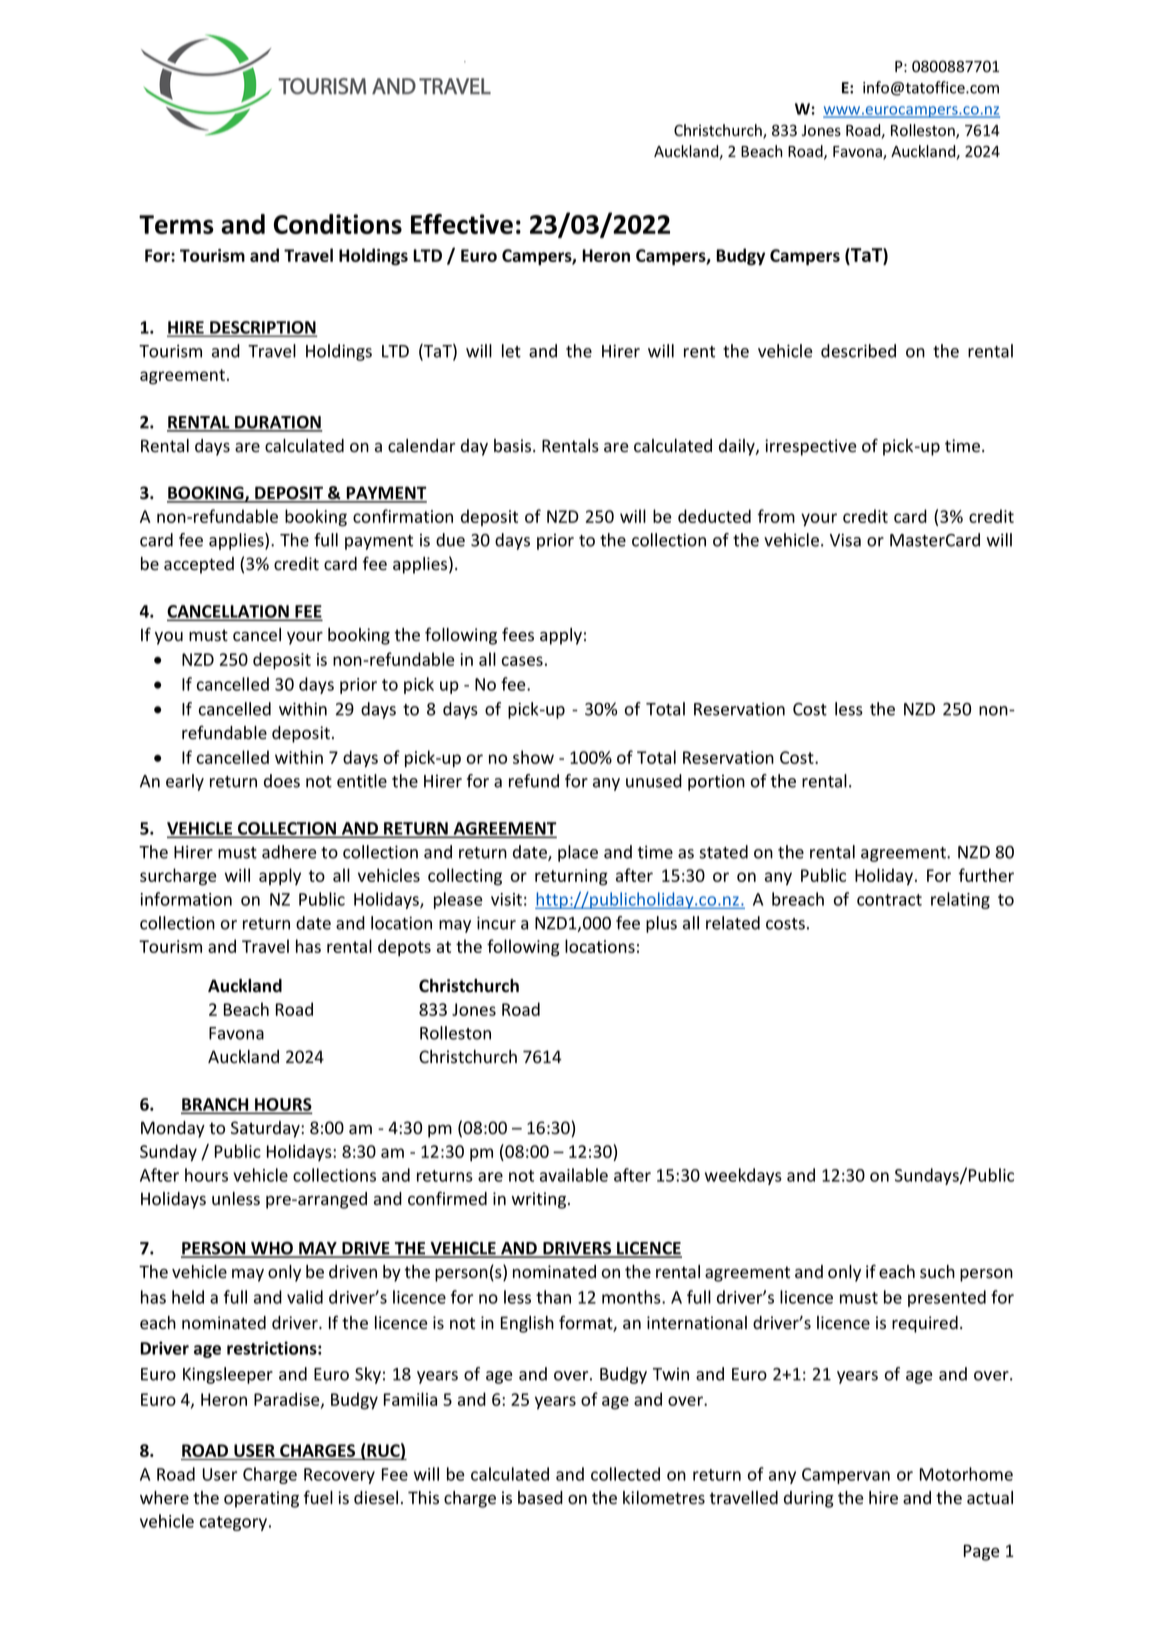 The height and width of the screenshot is (1632, 1154). What do you see at coordinates (522, 661) in the screenshot?
I see `cases` at bounding box center [522, 661].
